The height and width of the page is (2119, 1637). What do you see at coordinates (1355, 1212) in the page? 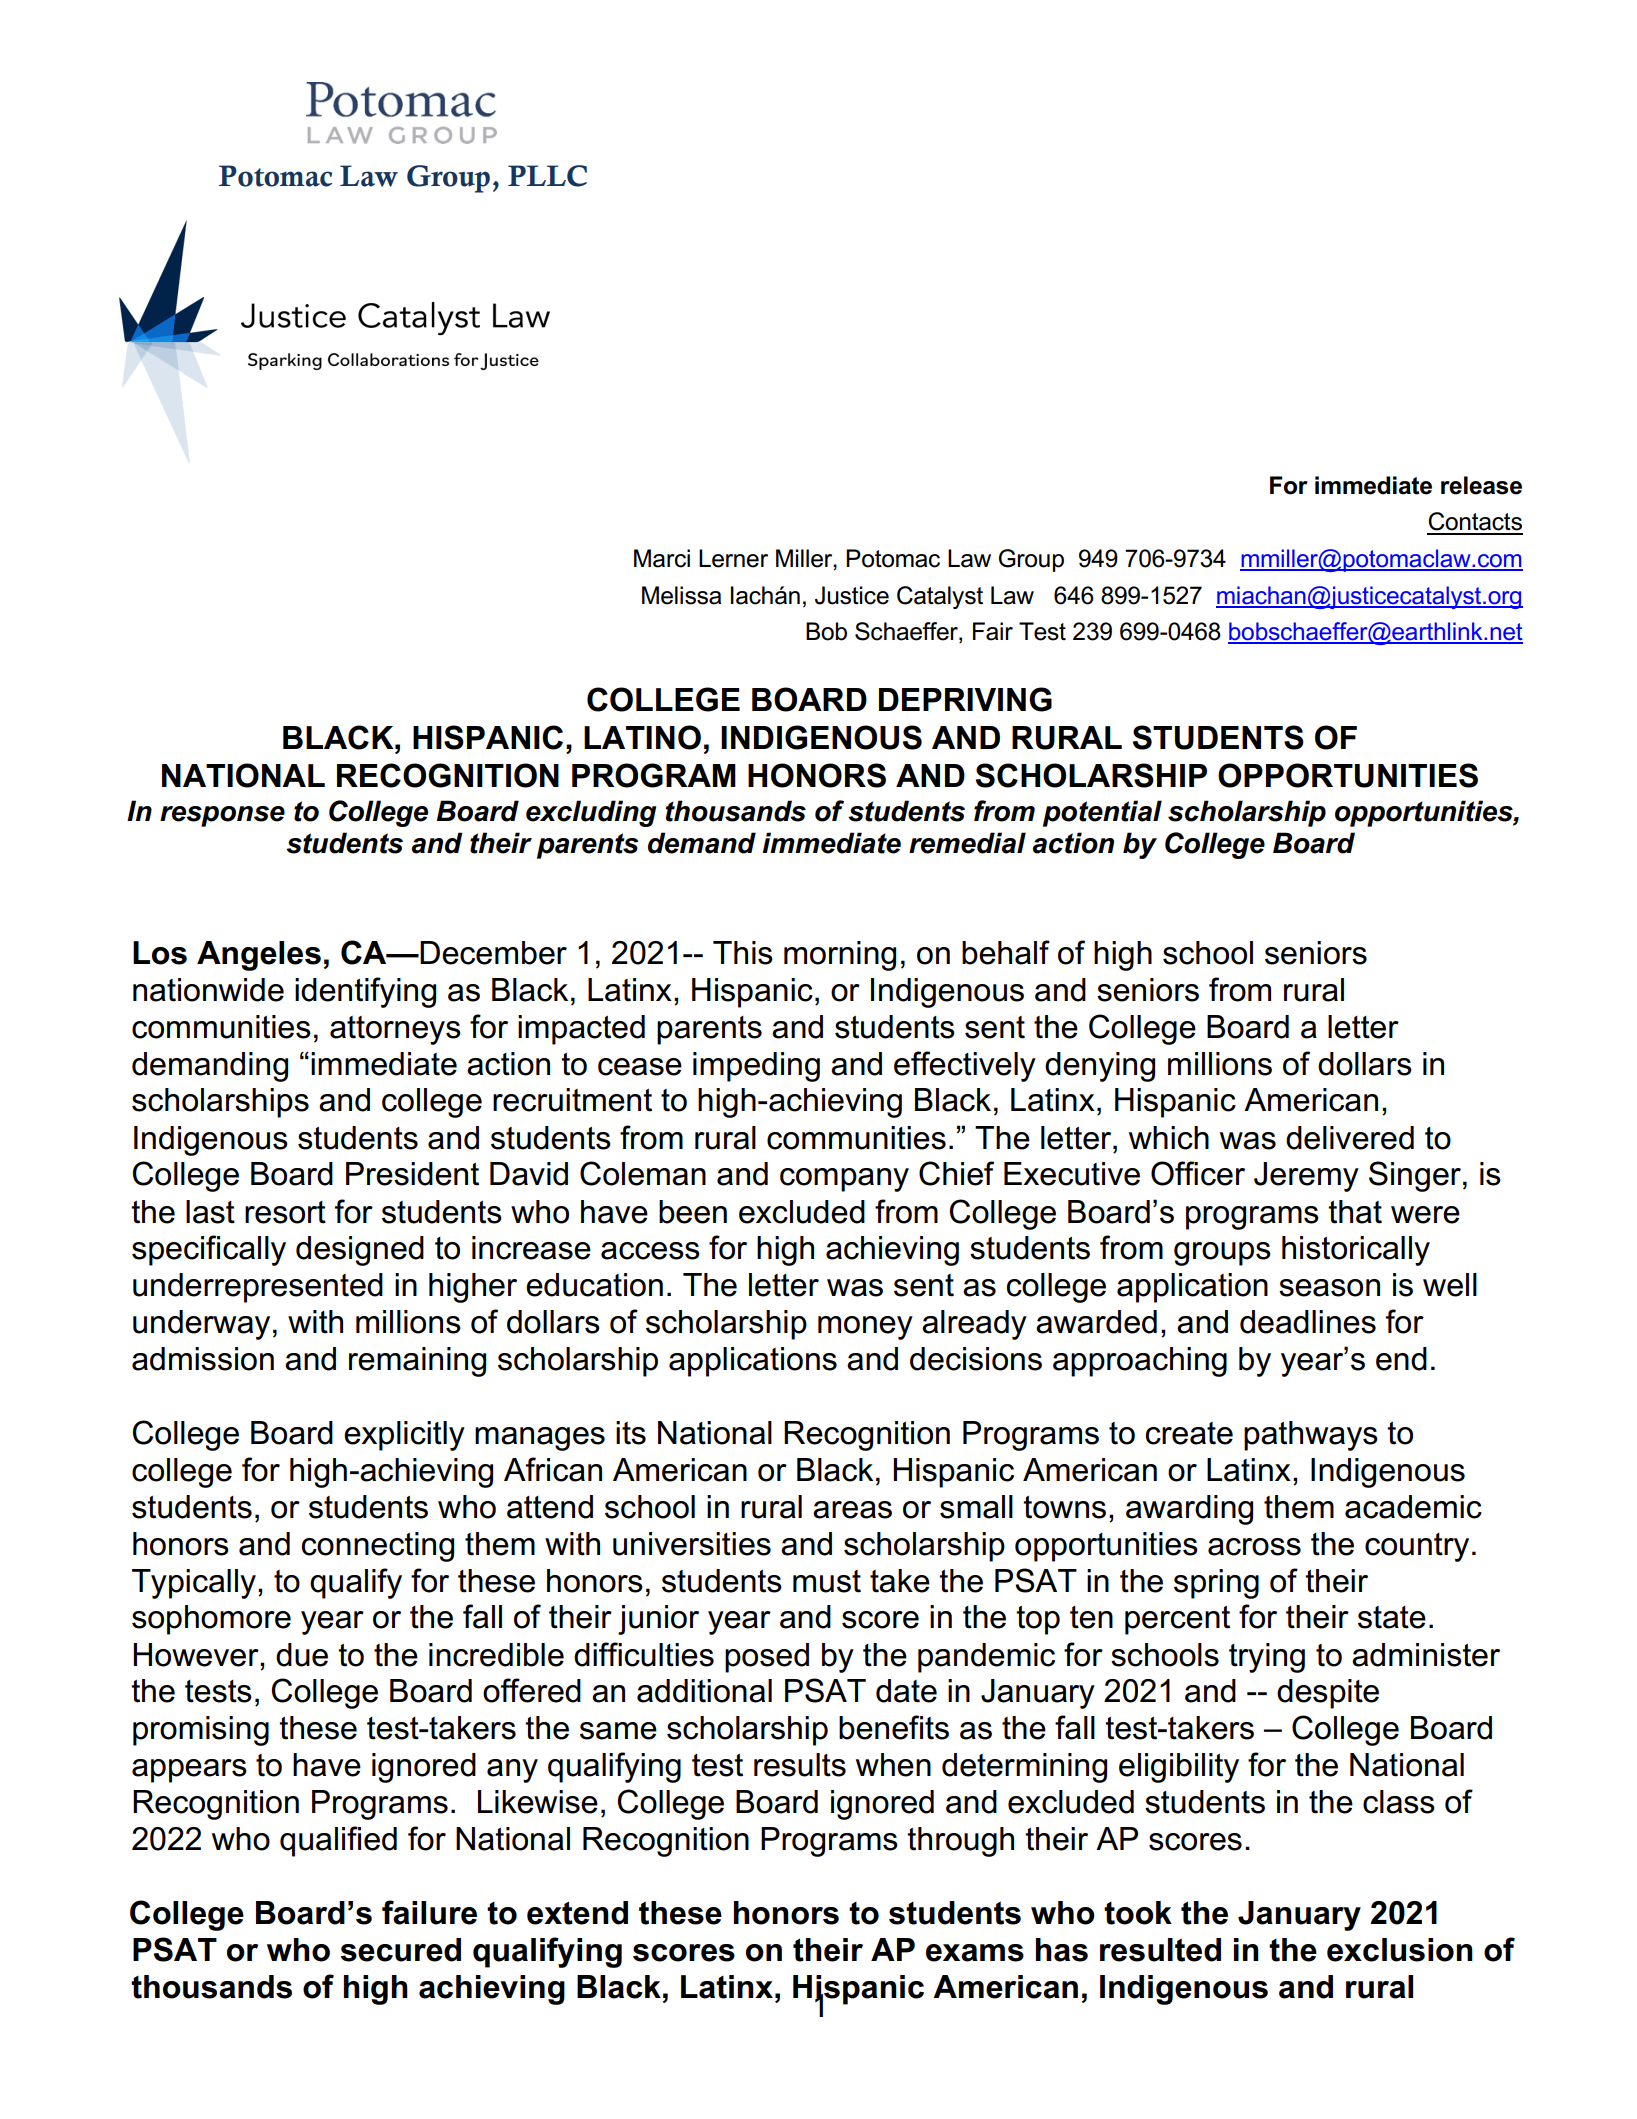
I see `that` at bounding box center [1355, 1212].
